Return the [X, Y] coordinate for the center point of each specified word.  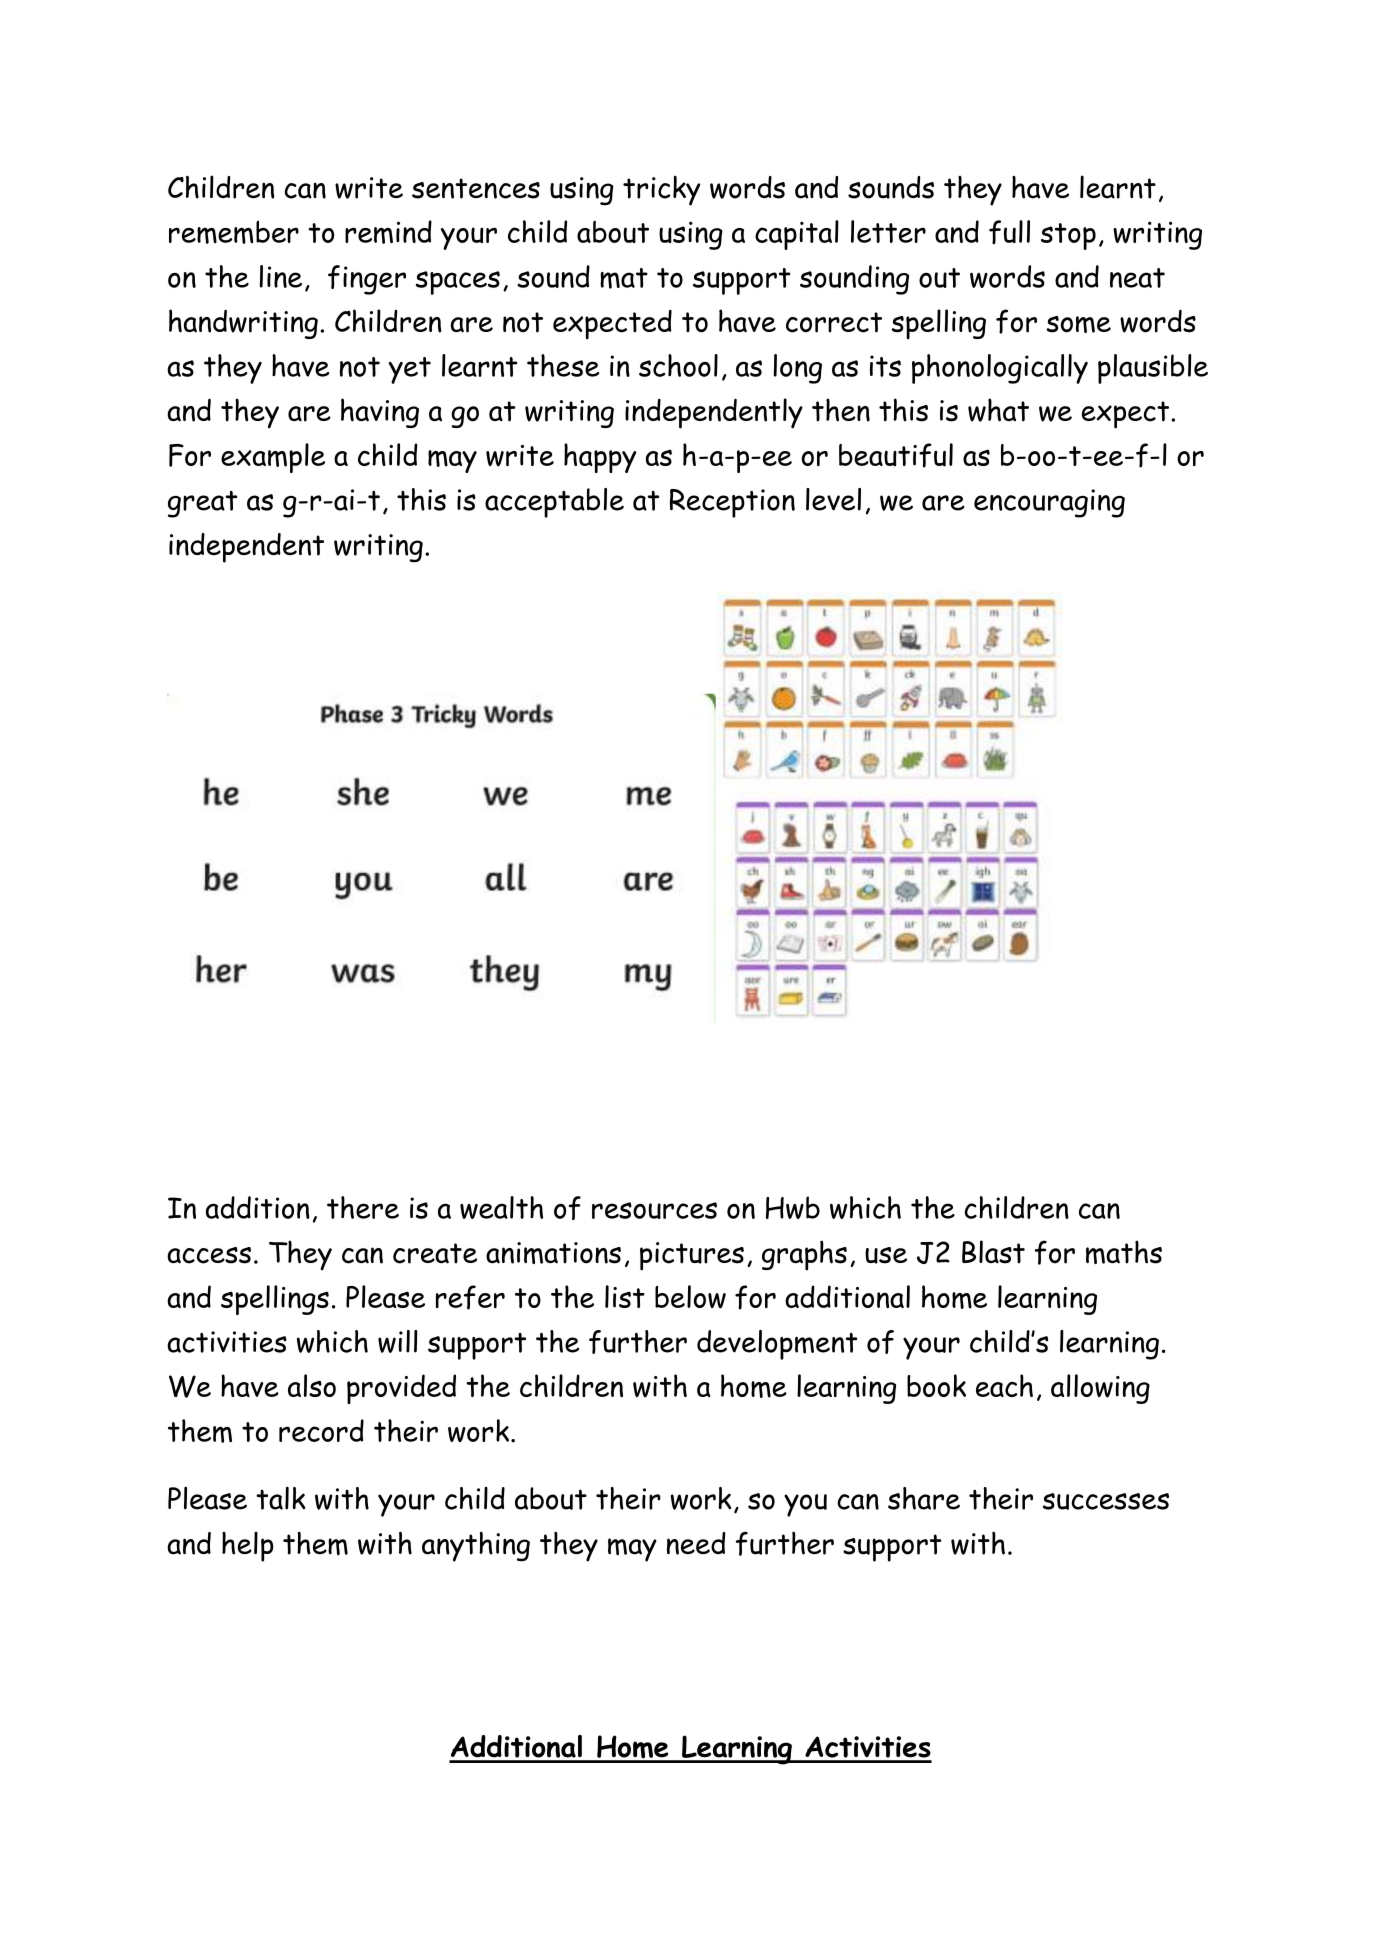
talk [280, 1498]
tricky [661, 191]
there [363, 1207]
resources [654, 1210]
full [1009, 232]
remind [388, 232]
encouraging [1049, 503]
